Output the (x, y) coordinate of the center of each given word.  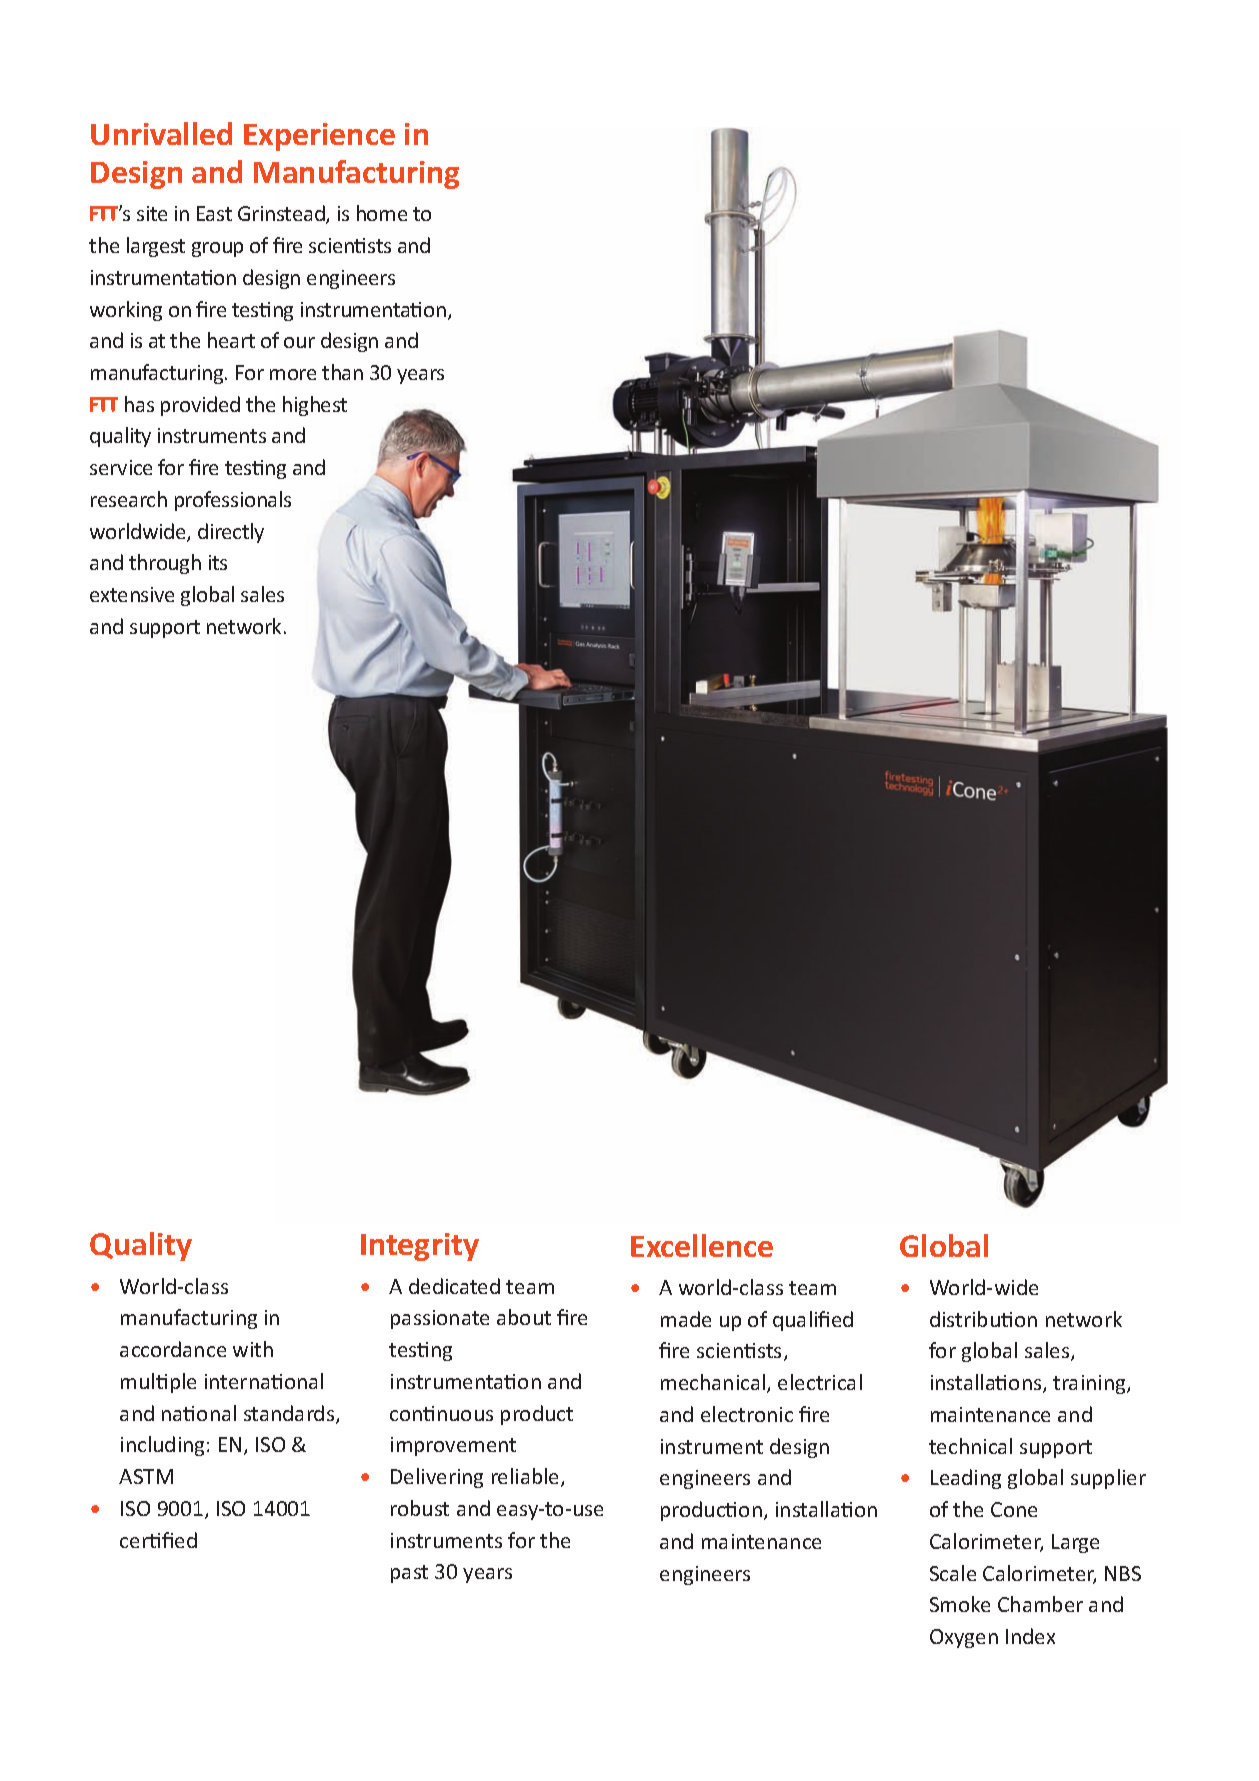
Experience (319, 137)
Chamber (1040, 1604)
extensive (132, 594)
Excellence (702, 1245)
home (382, 213)
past (409, 1574)
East (214, 213)
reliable (527, 1477)
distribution (983, 1319)
